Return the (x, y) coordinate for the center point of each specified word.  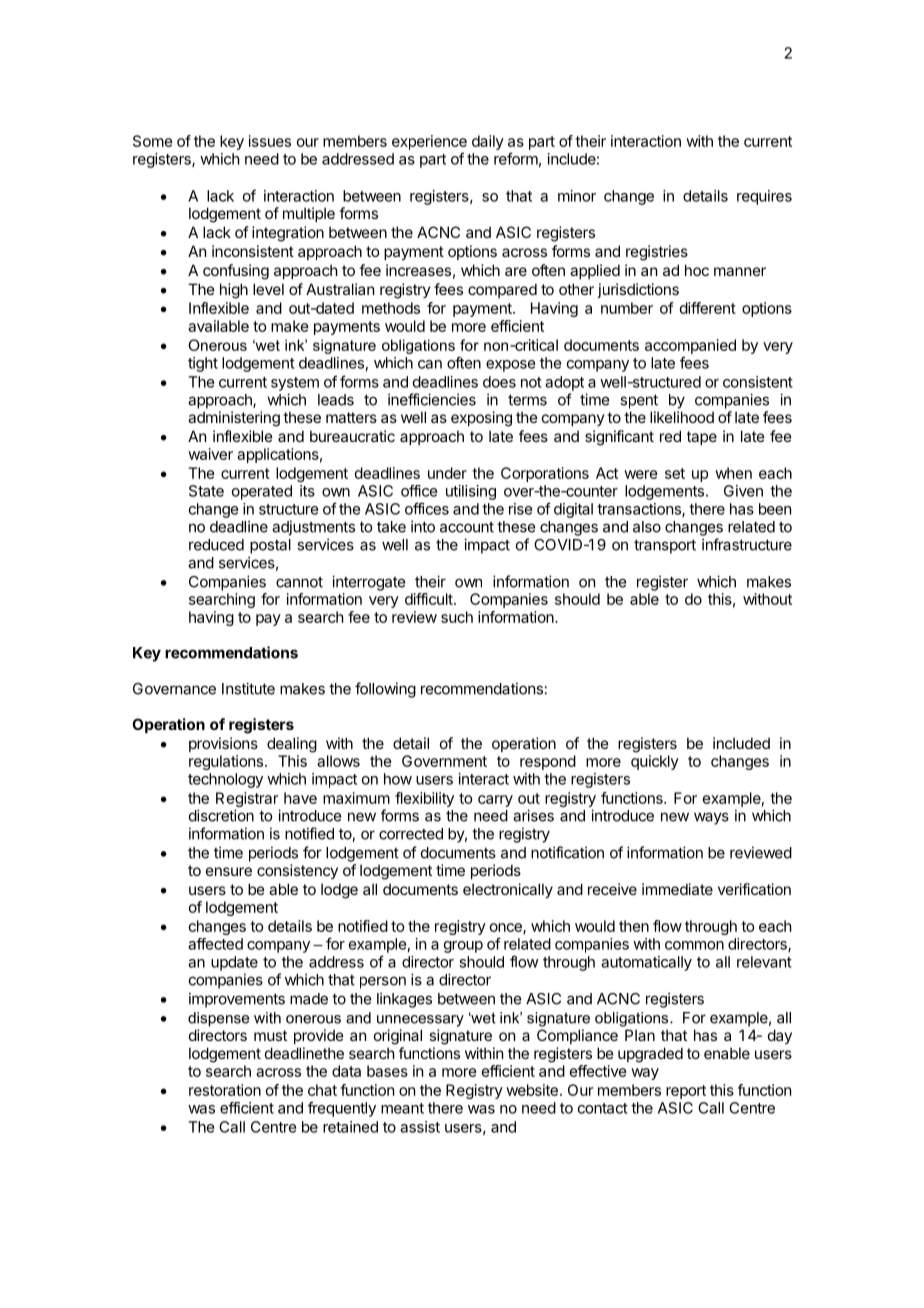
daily (488, 142)
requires (764, 197)
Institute (248, 688)
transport (665, 546)
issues (270, 141)
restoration (225, 1090)
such (457, 617)
